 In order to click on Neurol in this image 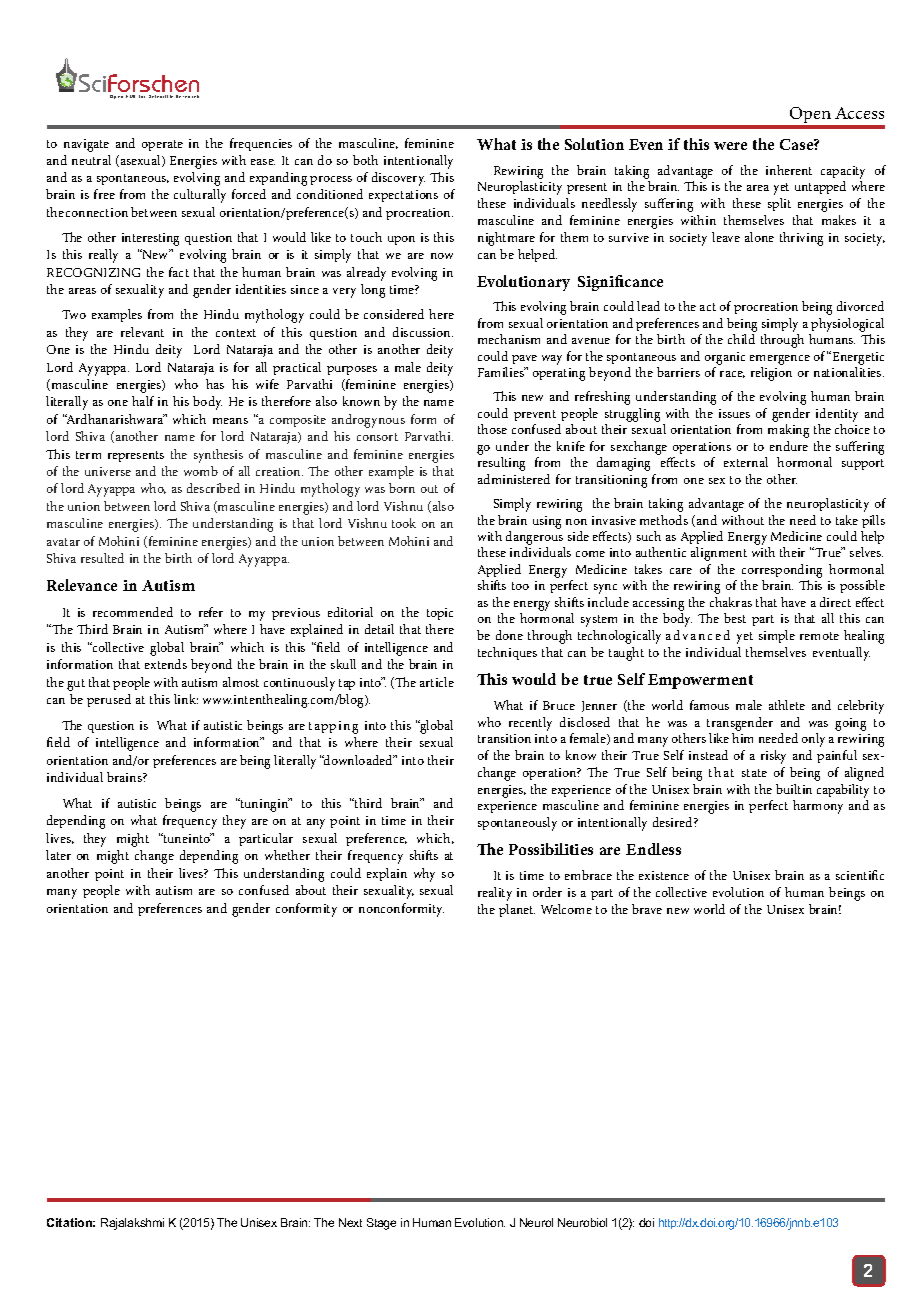, I will do `click(536, 1222)`.
